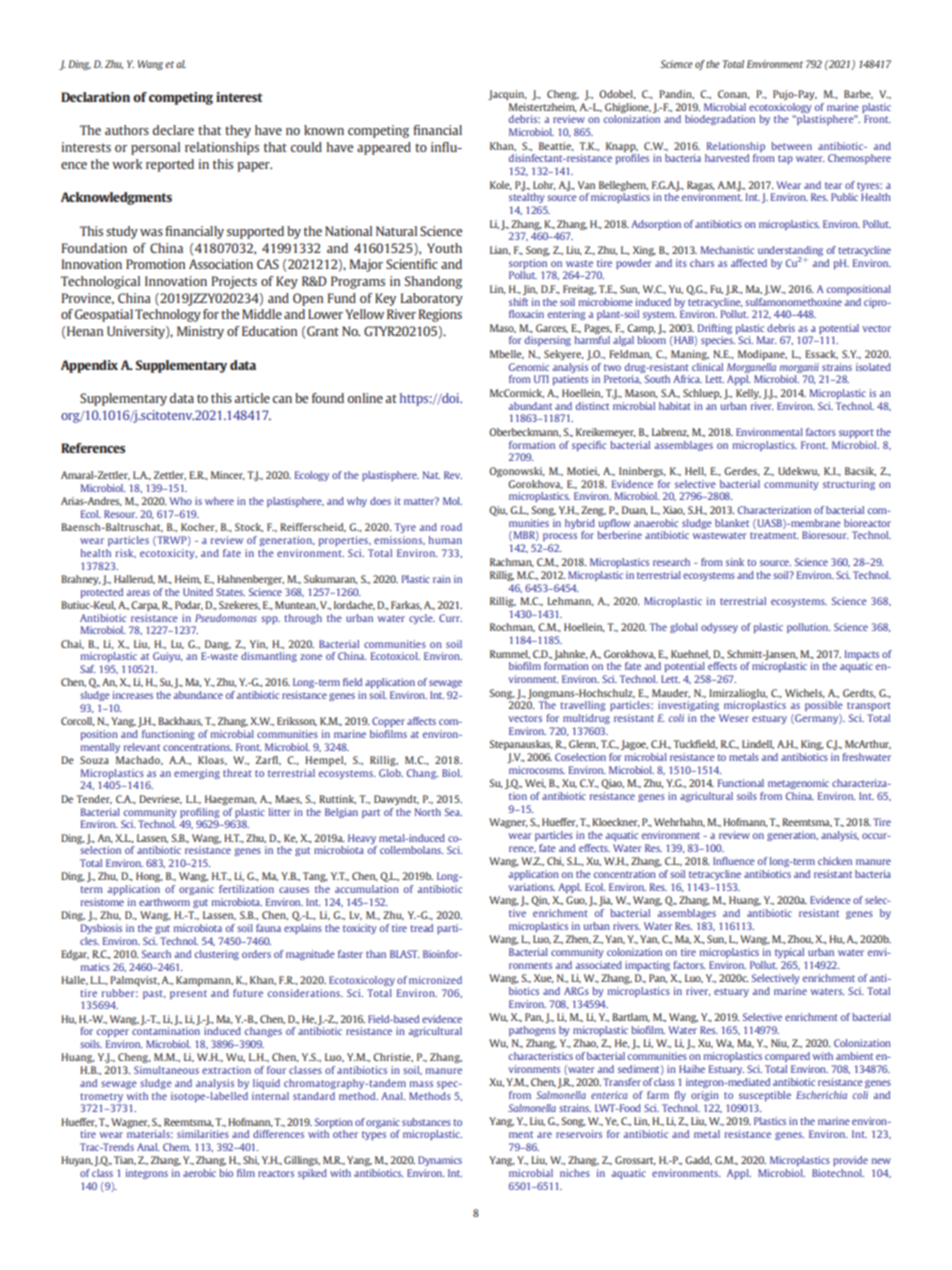  What do you see at coordinates (835, 861) in the document?
I see `chicken` at bounding box center [835, 861].
